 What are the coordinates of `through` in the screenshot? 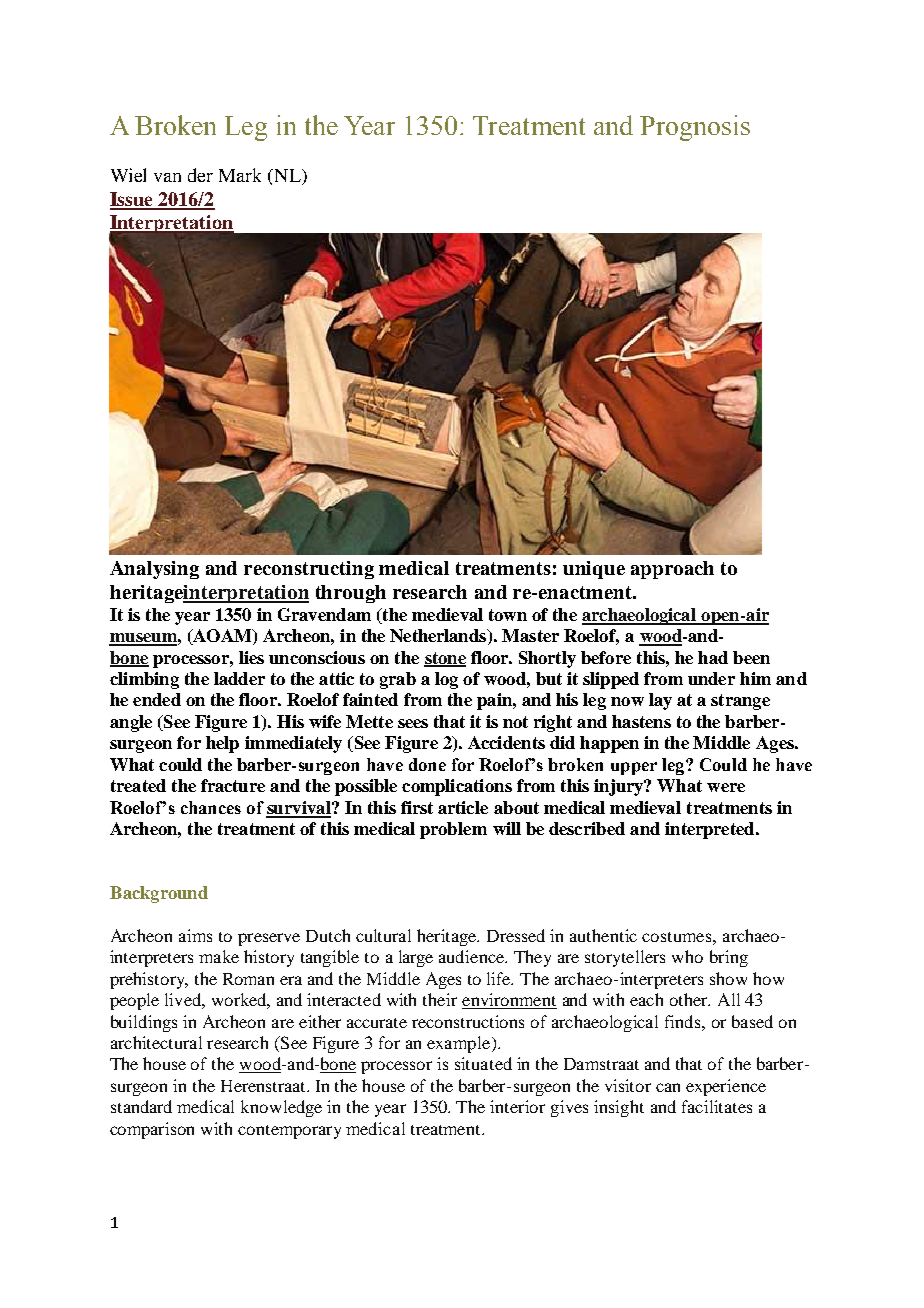 It's located at (351, 594).
